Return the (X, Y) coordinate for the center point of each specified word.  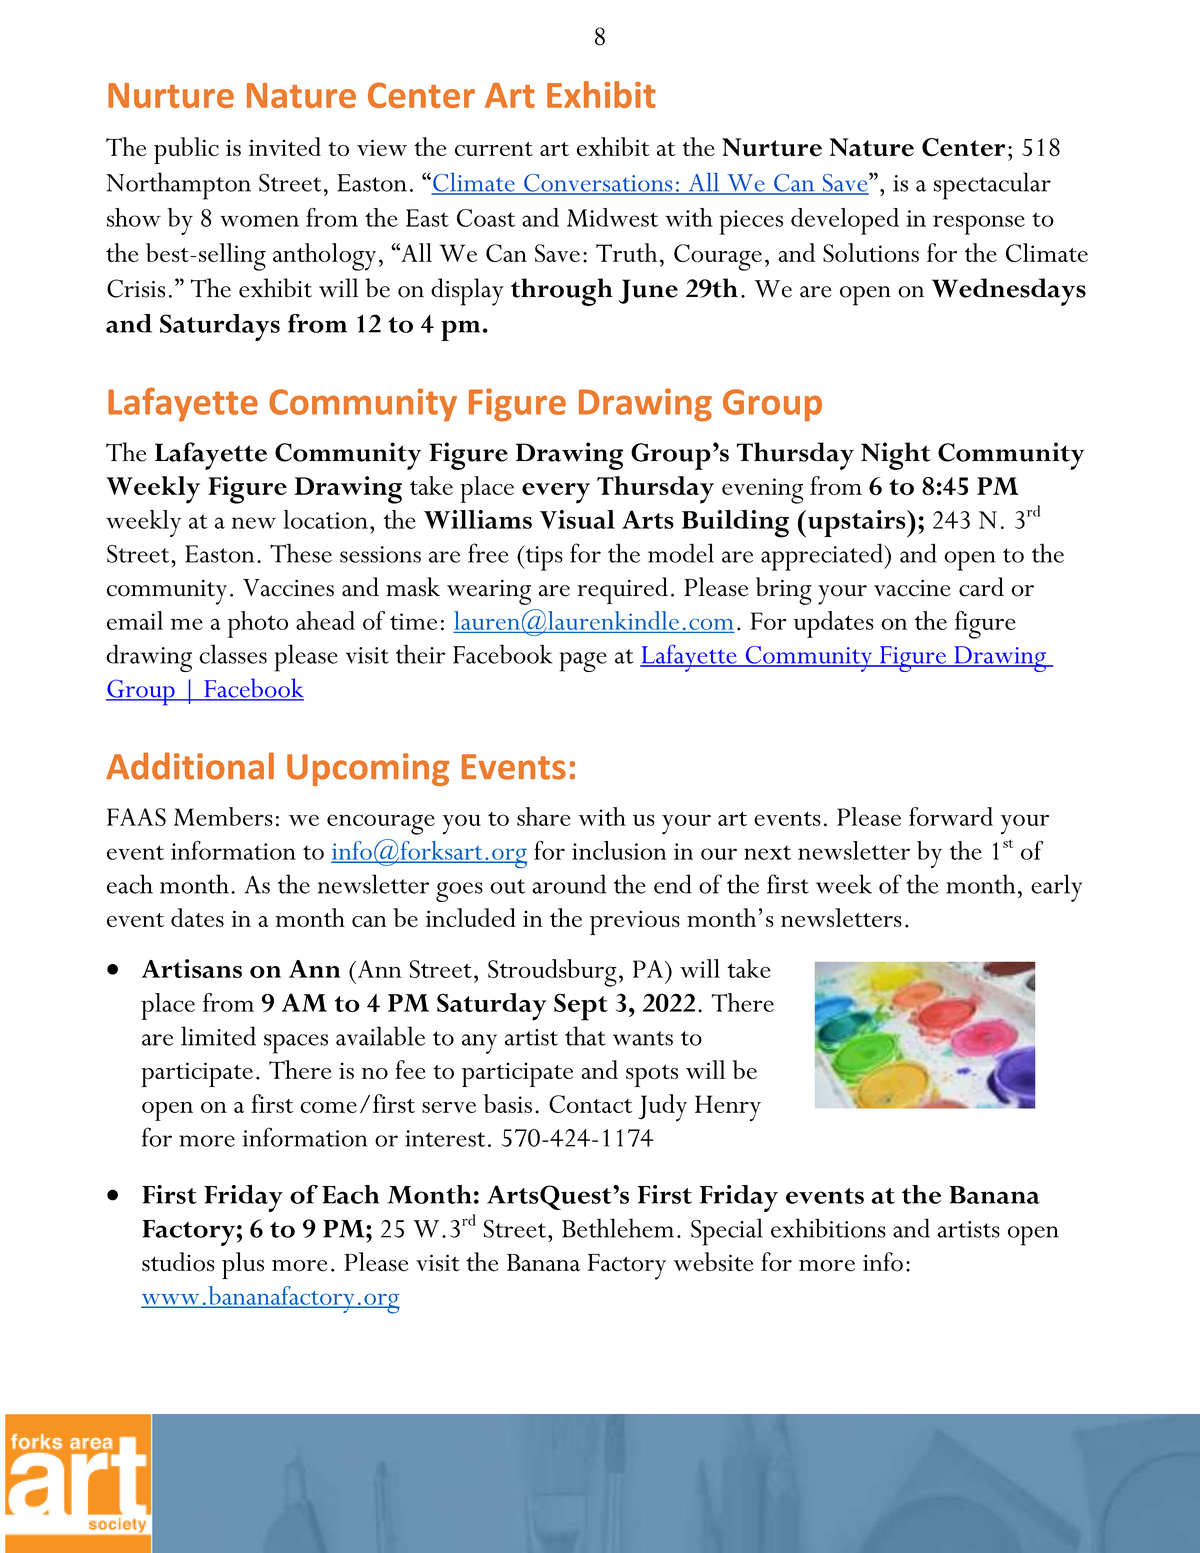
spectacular (992, 186)
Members (223, 816)
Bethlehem (618, 1228)
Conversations (598, 184)
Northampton (178, 186)
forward (951, 816)
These (301, 553)
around (569, 884)
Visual (577, 519)
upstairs (856, 524)
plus (243, 1265)
